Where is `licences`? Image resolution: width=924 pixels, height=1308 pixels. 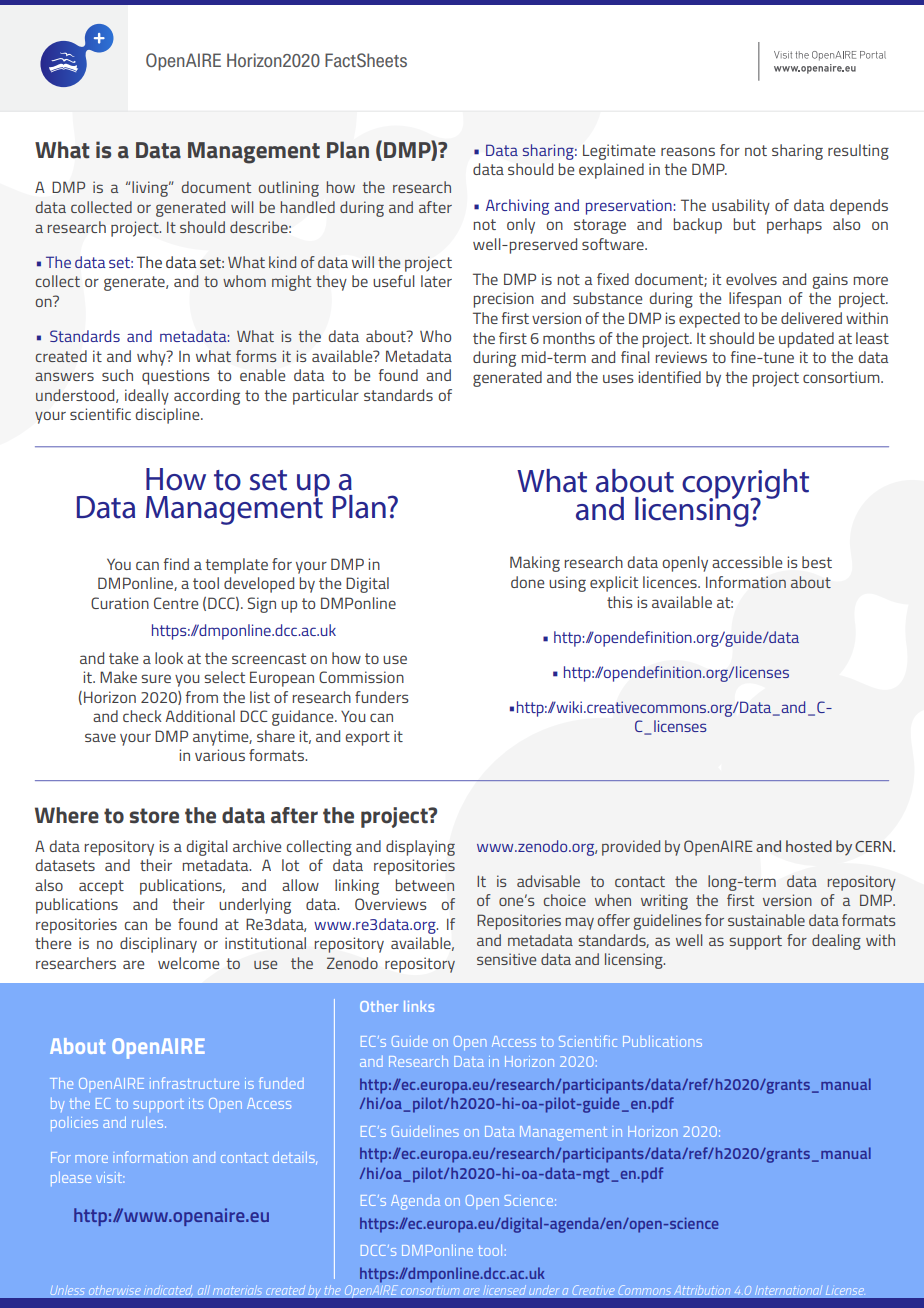 licences is located at coordinates (671, 582).
